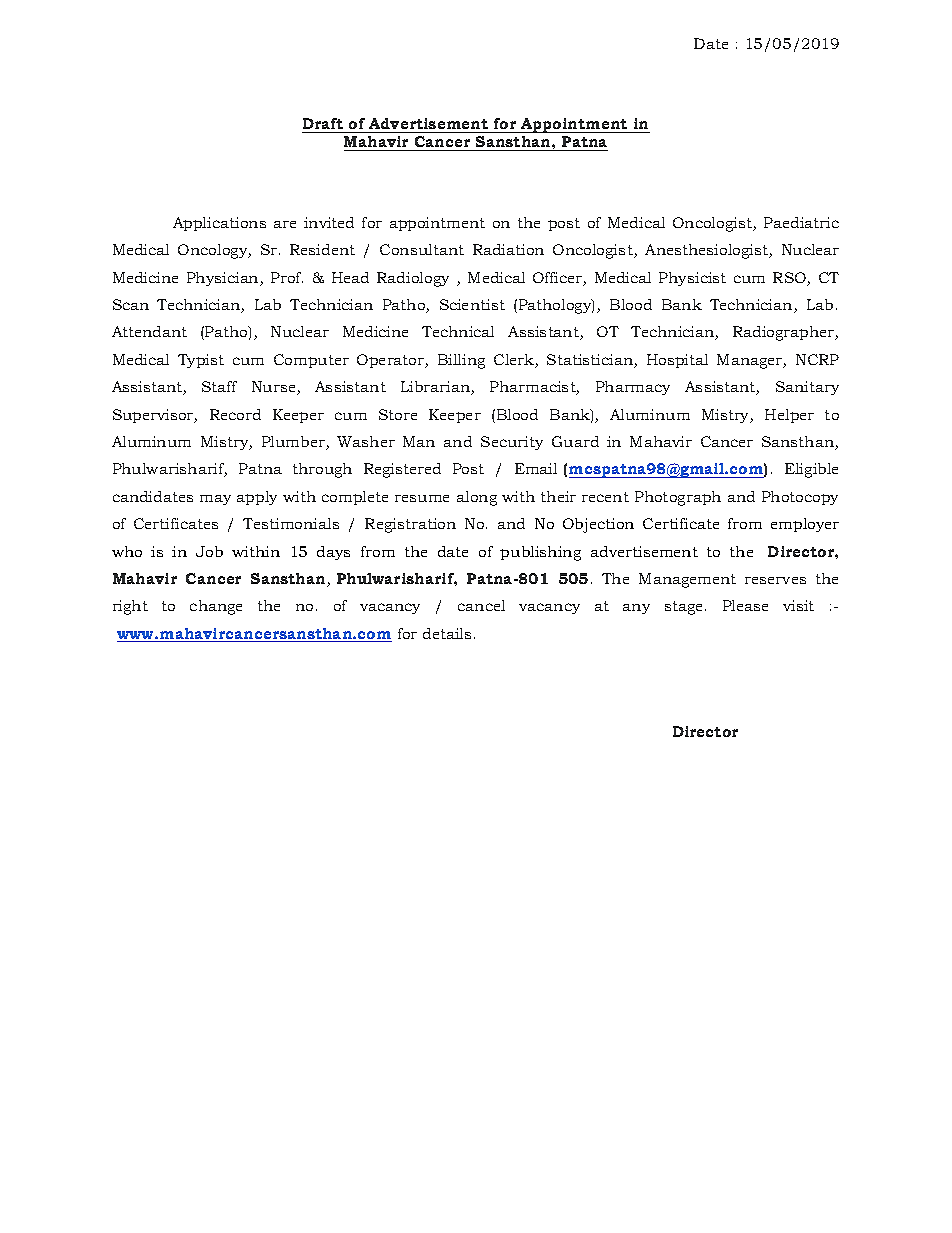 The width and height of the screenshot is (952, 1233). Describe the element at coordinates (692, 279) in the screenshot. I see `Physicist` at that location.
